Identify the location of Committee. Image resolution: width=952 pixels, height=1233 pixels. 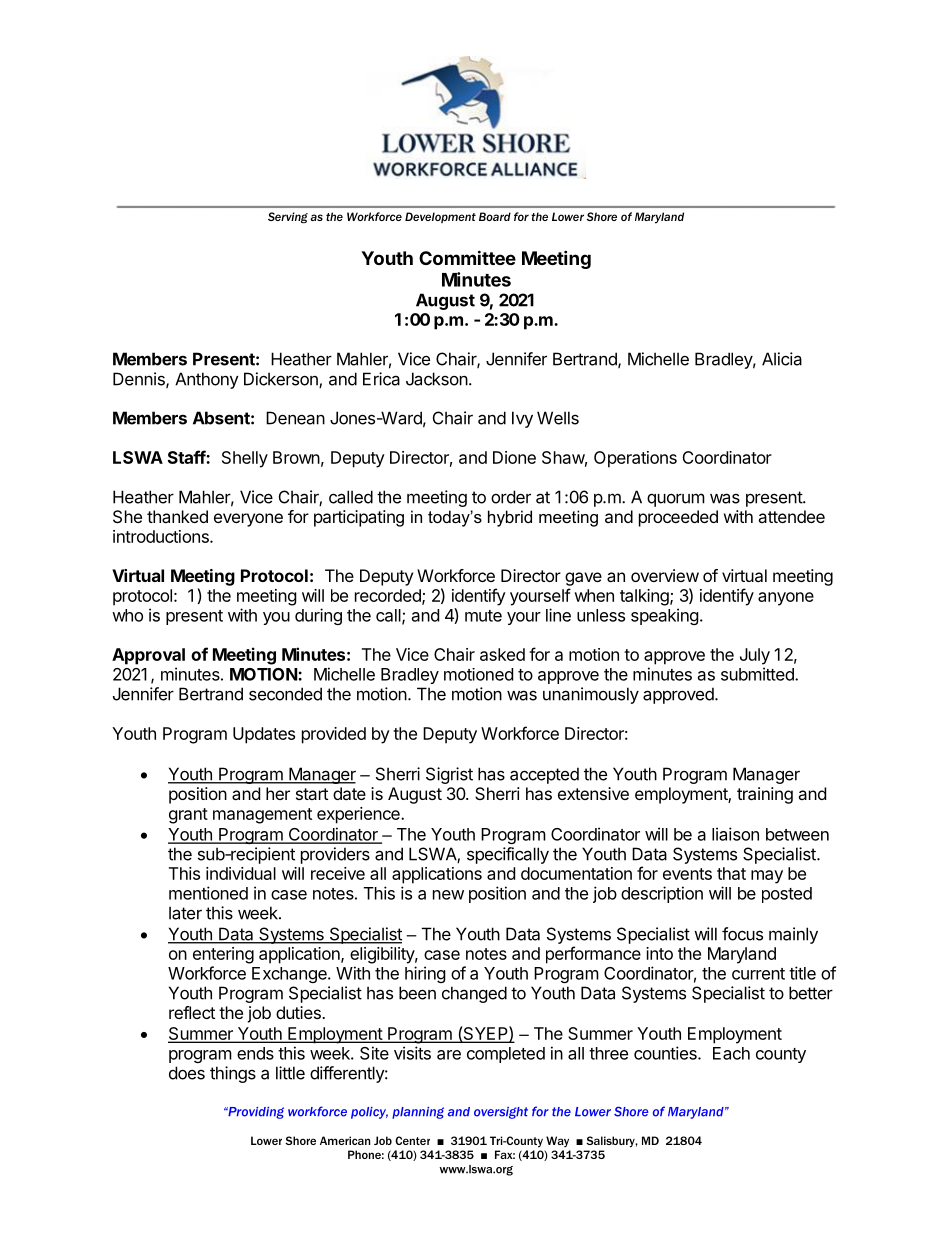
(467, 257).
